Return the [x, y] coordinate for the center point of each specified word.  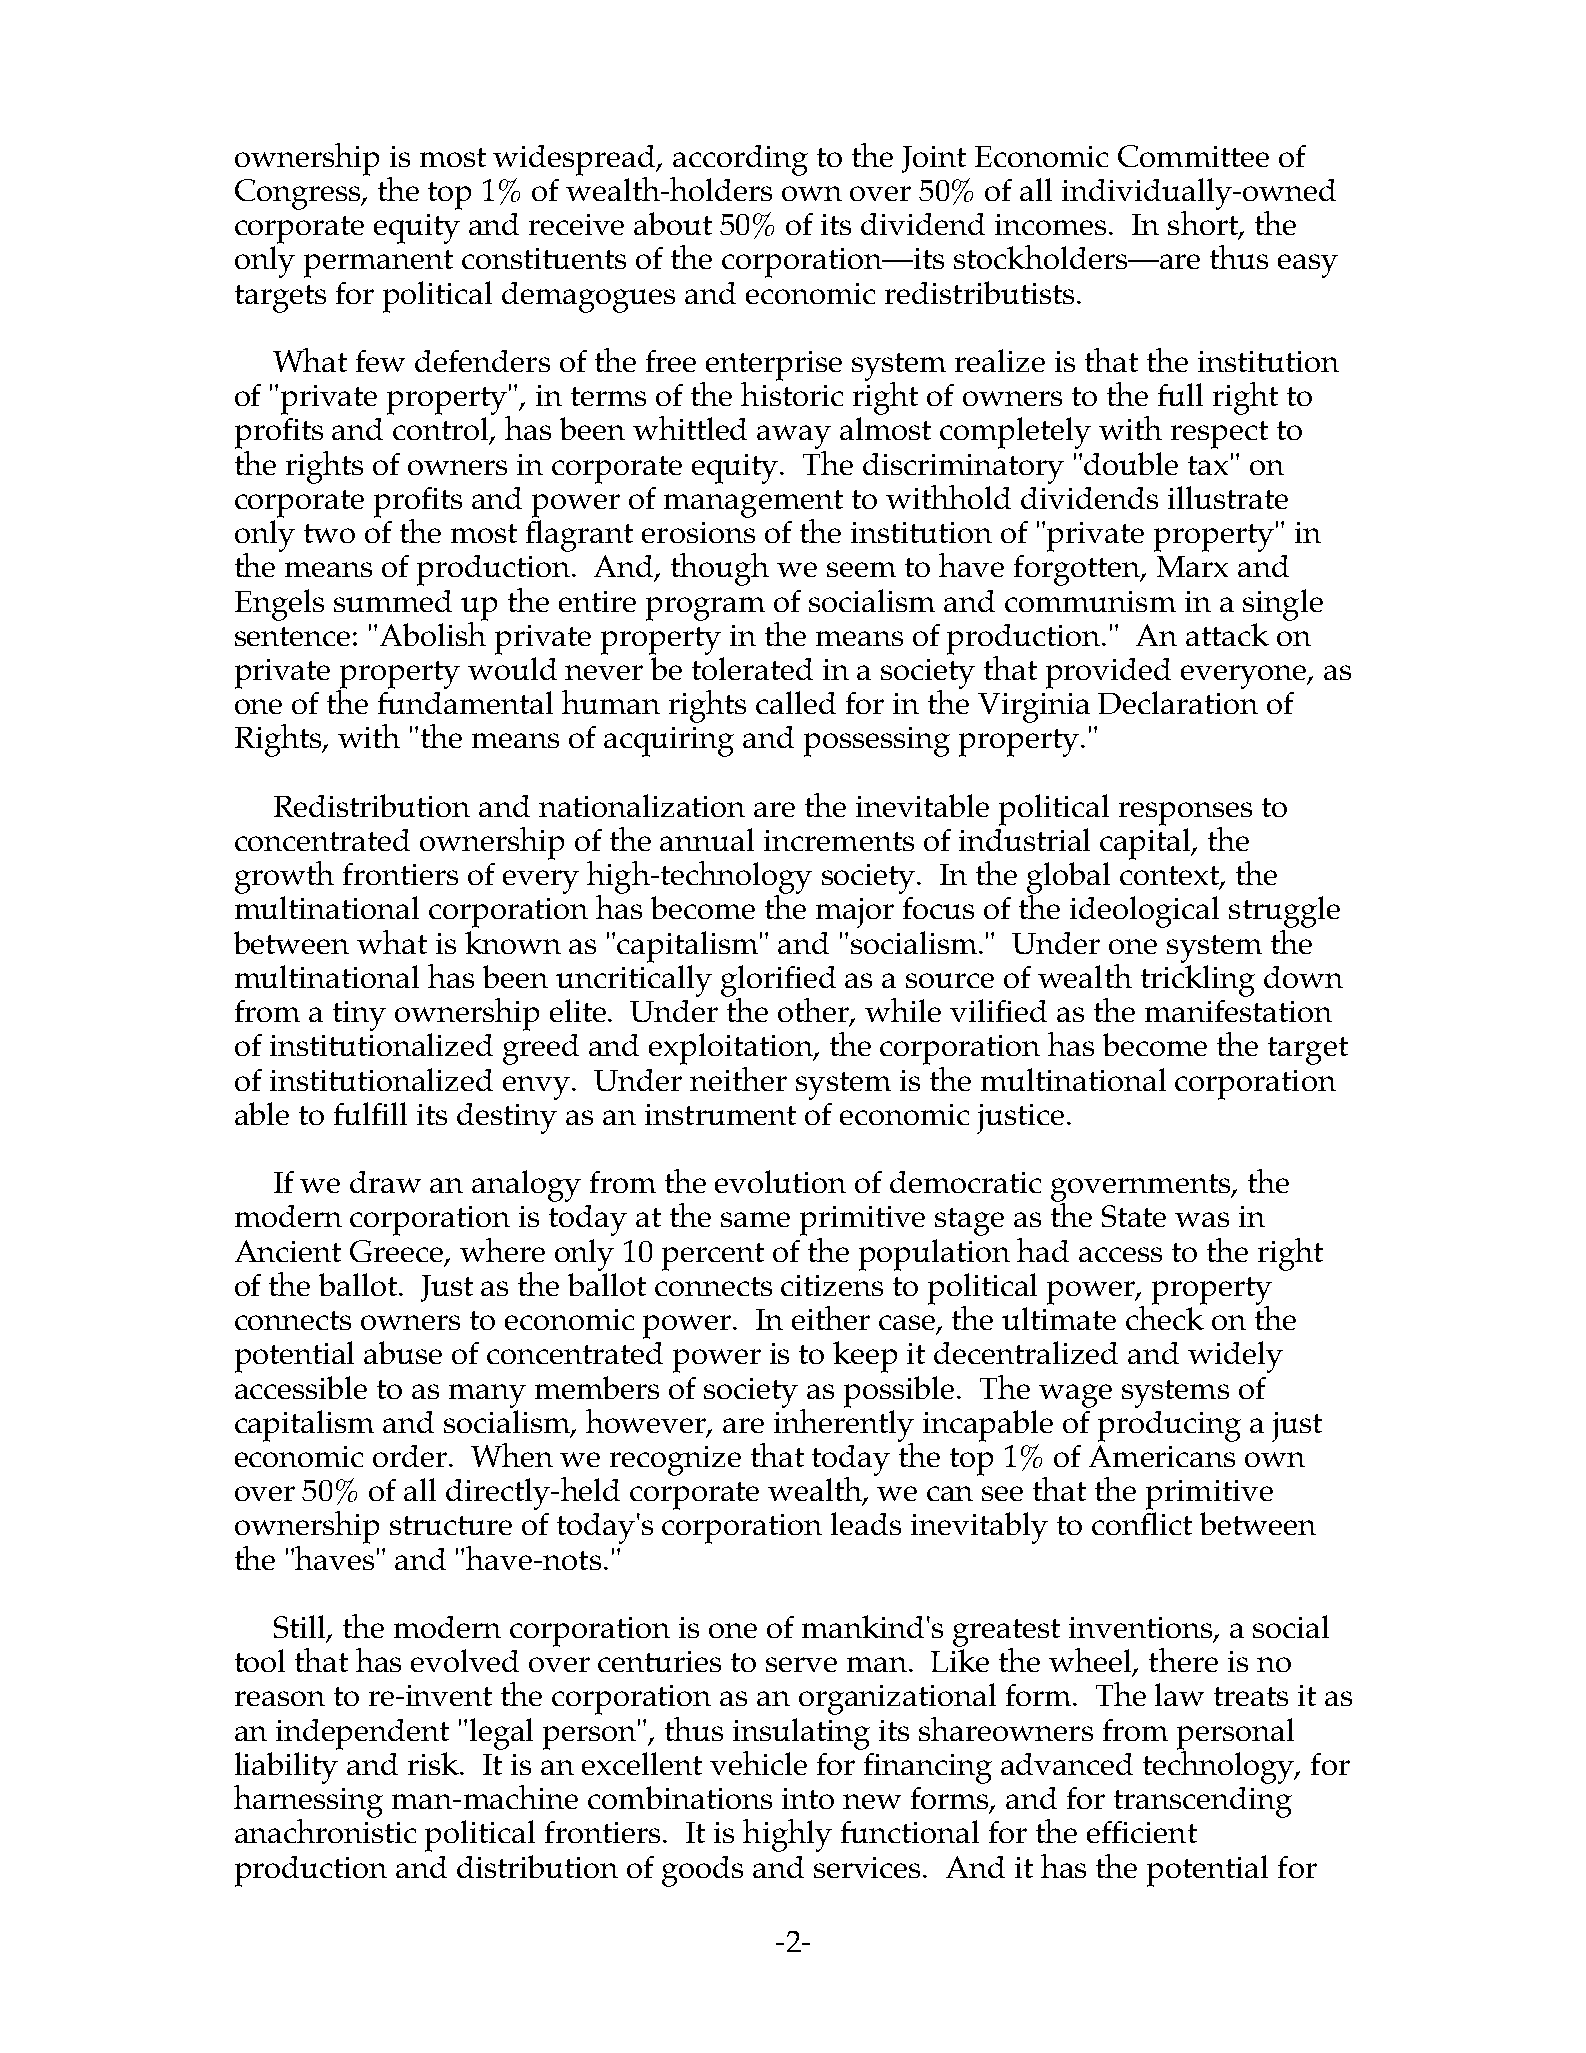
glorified [778, 982]
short [1204, 223]
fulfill [370, 1113]
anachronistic [325, 1830]
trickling [1198, 981]
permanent [378, 264]
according [740, 161]
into [808, 1798]
